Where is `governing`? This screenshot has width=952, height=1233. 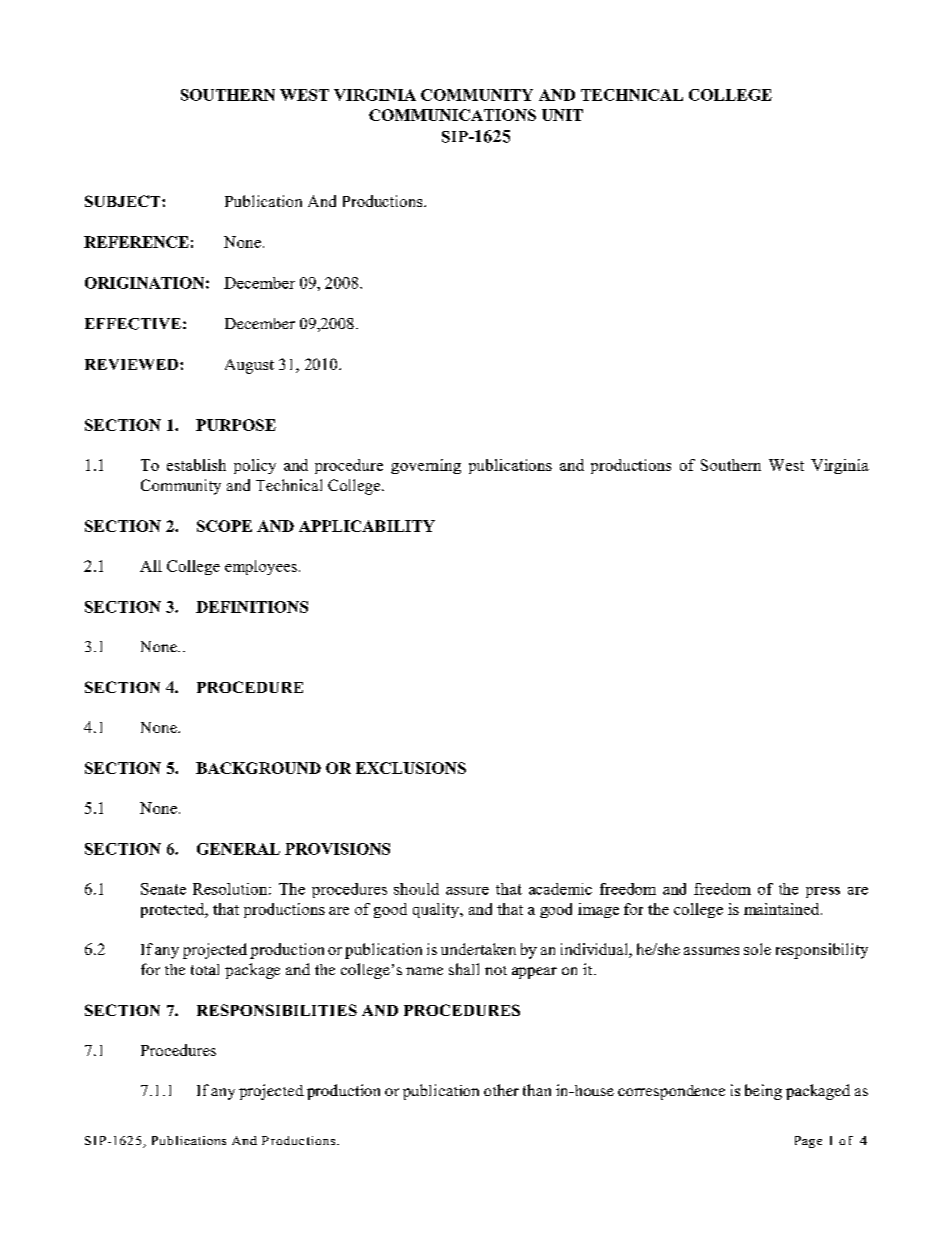 governing is located at coordinates (426, 466).
